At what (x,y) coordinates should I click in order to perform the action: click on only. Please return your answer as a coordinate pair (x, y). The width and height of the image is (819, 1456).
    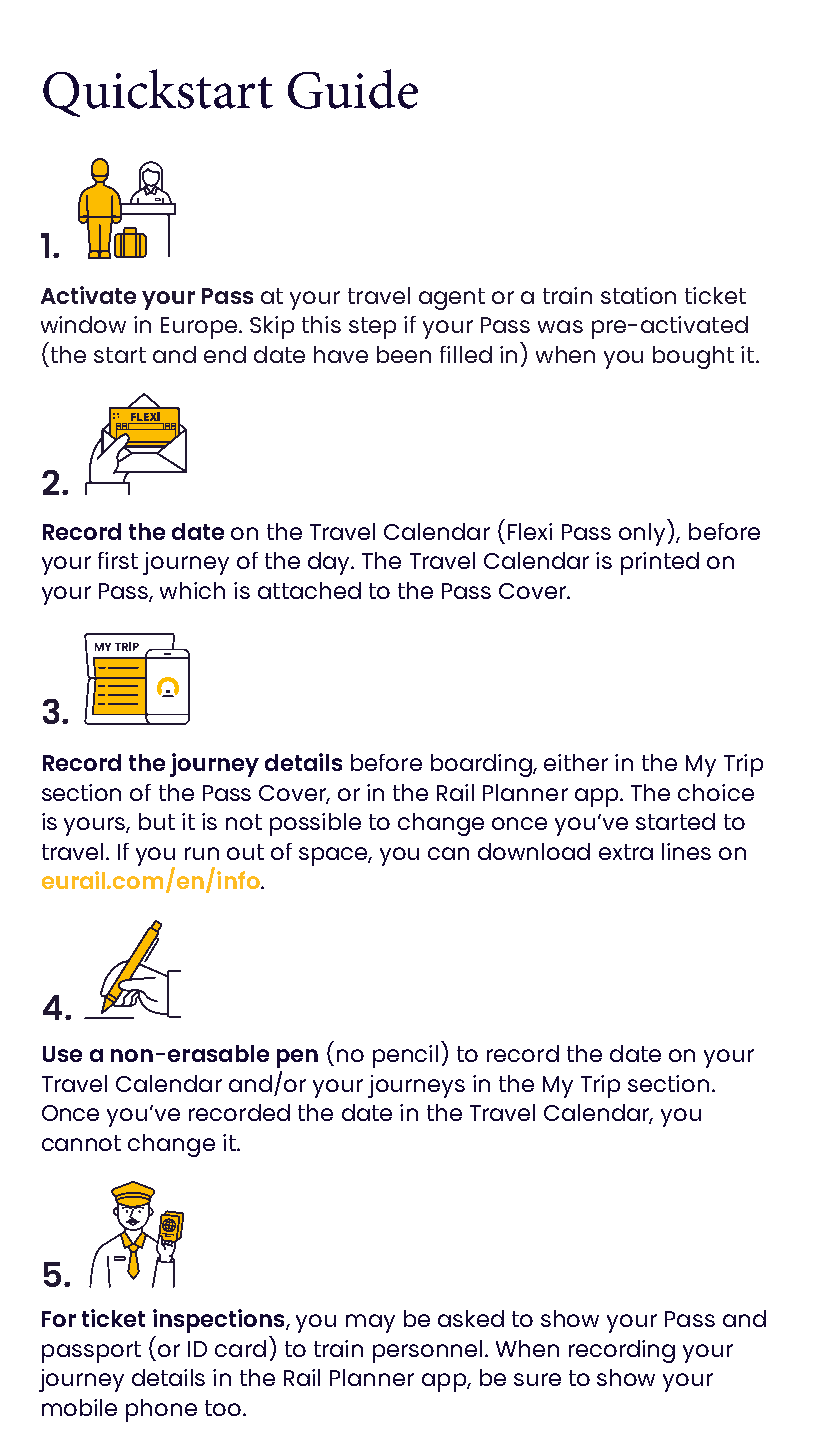
    Looking at the image, I should click on (642, 534).
